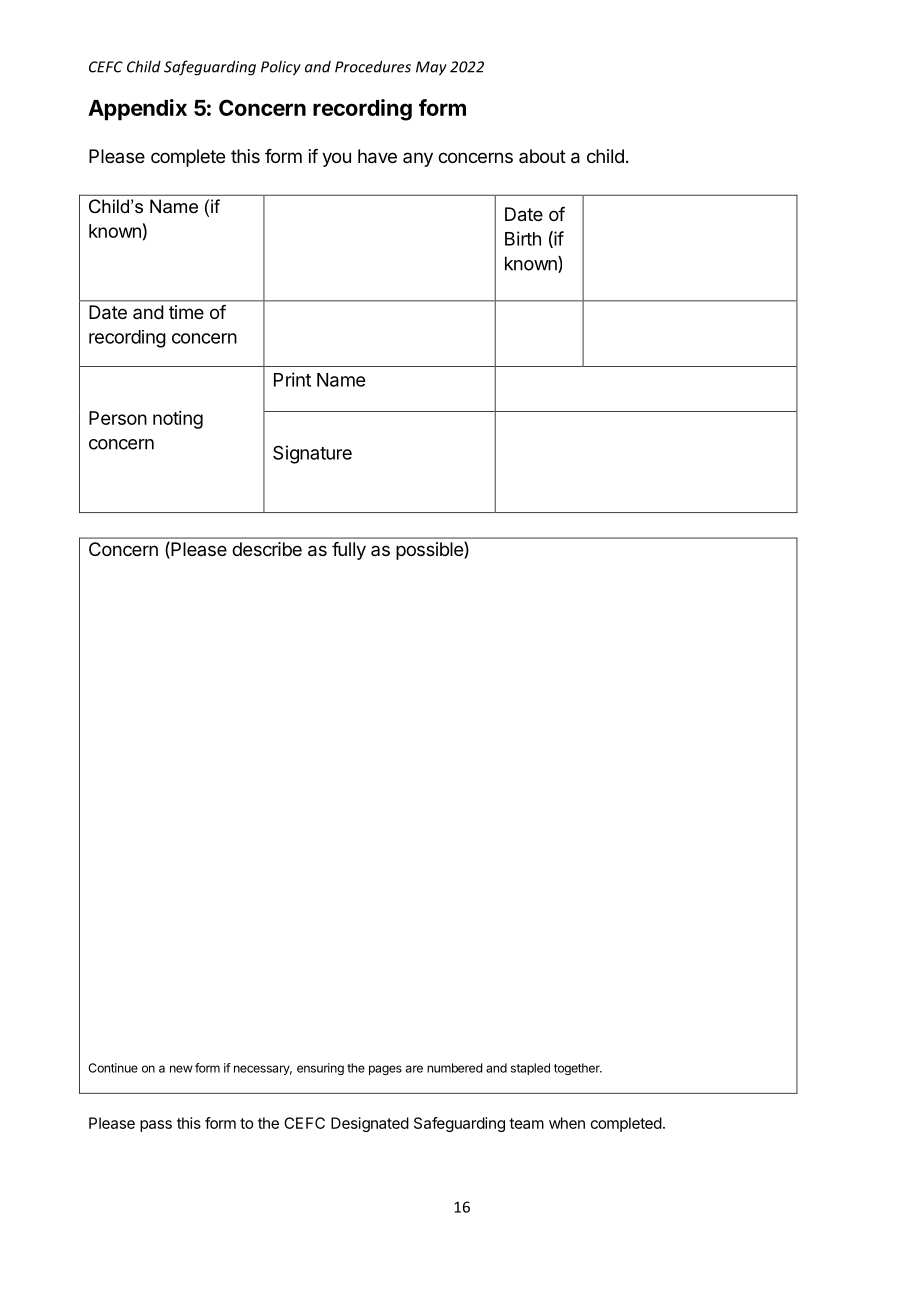 Image resolution: width=924 pixels, height=1308 pixels. I want to click on stapled, so click(530, 1069).
